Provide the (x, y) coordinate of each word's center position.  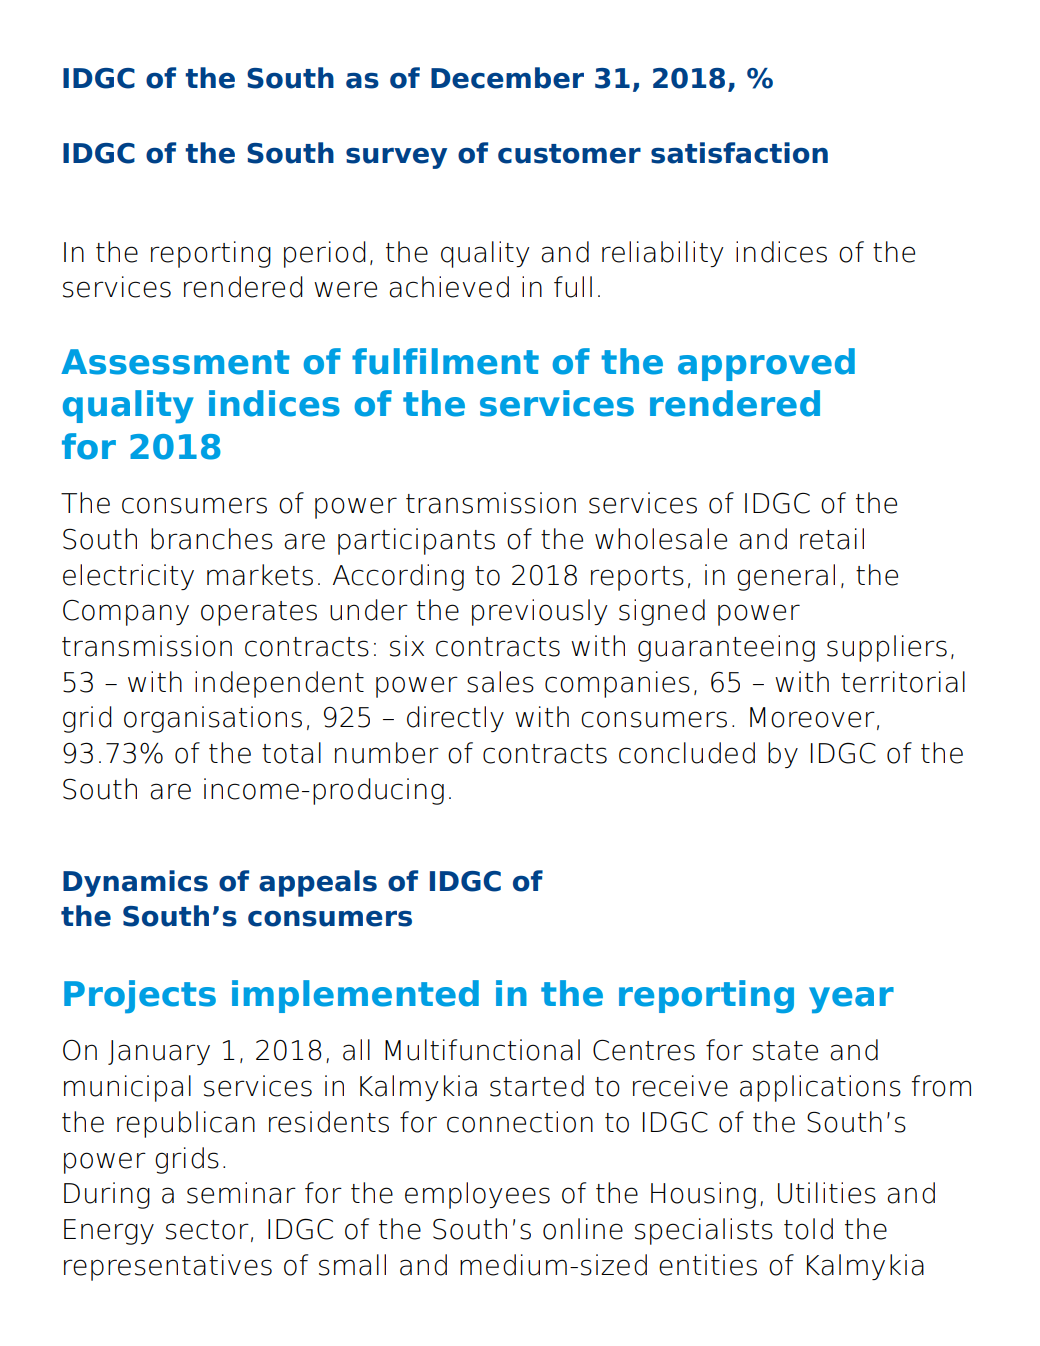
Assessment (175, 362)
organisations (213, 719)
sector (207, 1230)
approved (766, 364)
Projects (140, 996)
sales (500, 682)
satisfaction (739, 153)
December (507, 78)
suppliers (887, 648)
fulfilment (445, 361)
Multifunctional (482, 1050)
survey (396, 158)
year (851, 1000)
